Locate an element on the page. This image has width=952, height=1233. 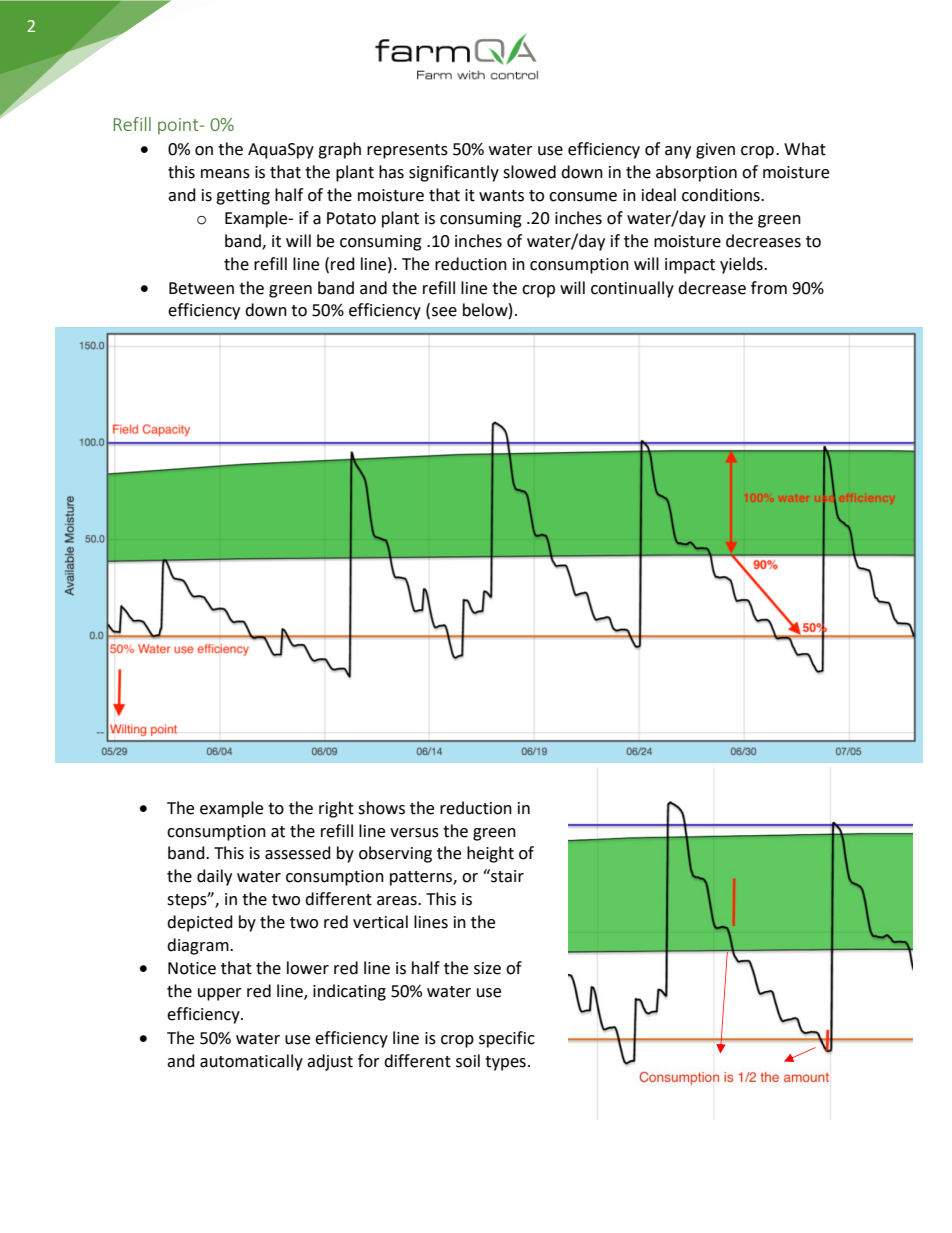
right is located at coordinates (336, 809).
